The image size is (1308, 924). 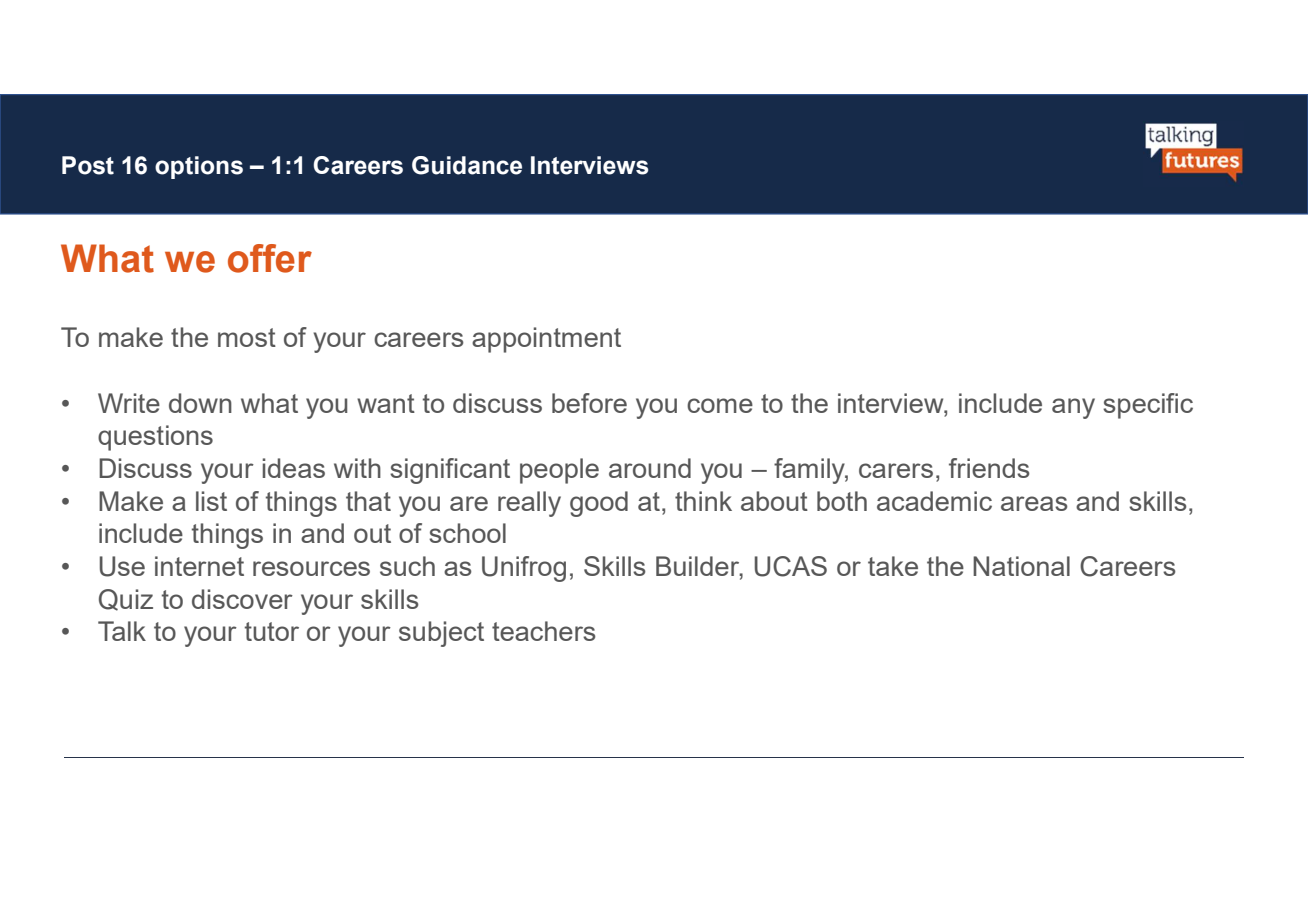 I want to click on offer, so click(x=270, y=258).
